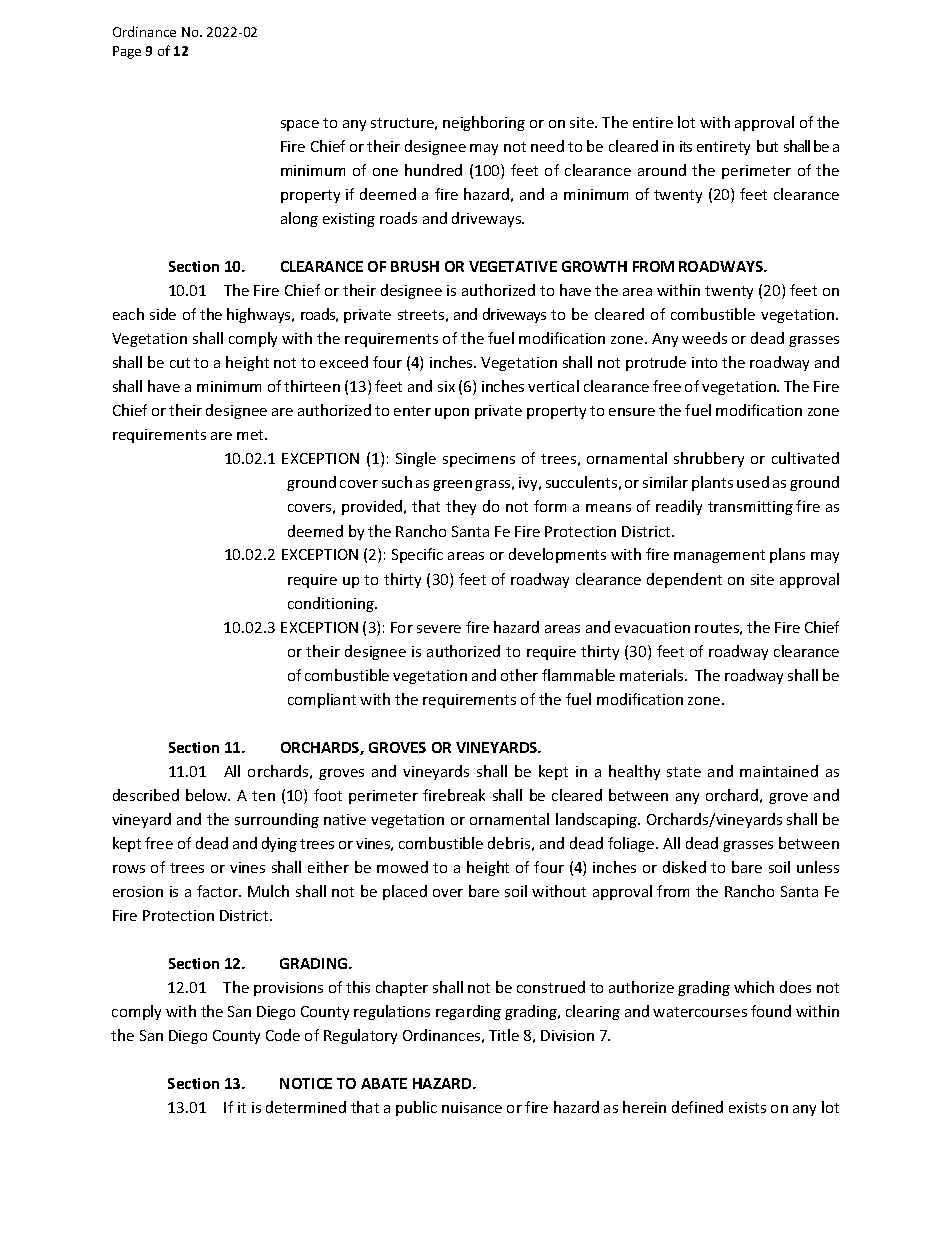 The width and height of the screenshot is (952, 1233). What do you see at coordinates (484, 123) in the screenshot?
I see `neighboring` at bounding box center [484, 123].
